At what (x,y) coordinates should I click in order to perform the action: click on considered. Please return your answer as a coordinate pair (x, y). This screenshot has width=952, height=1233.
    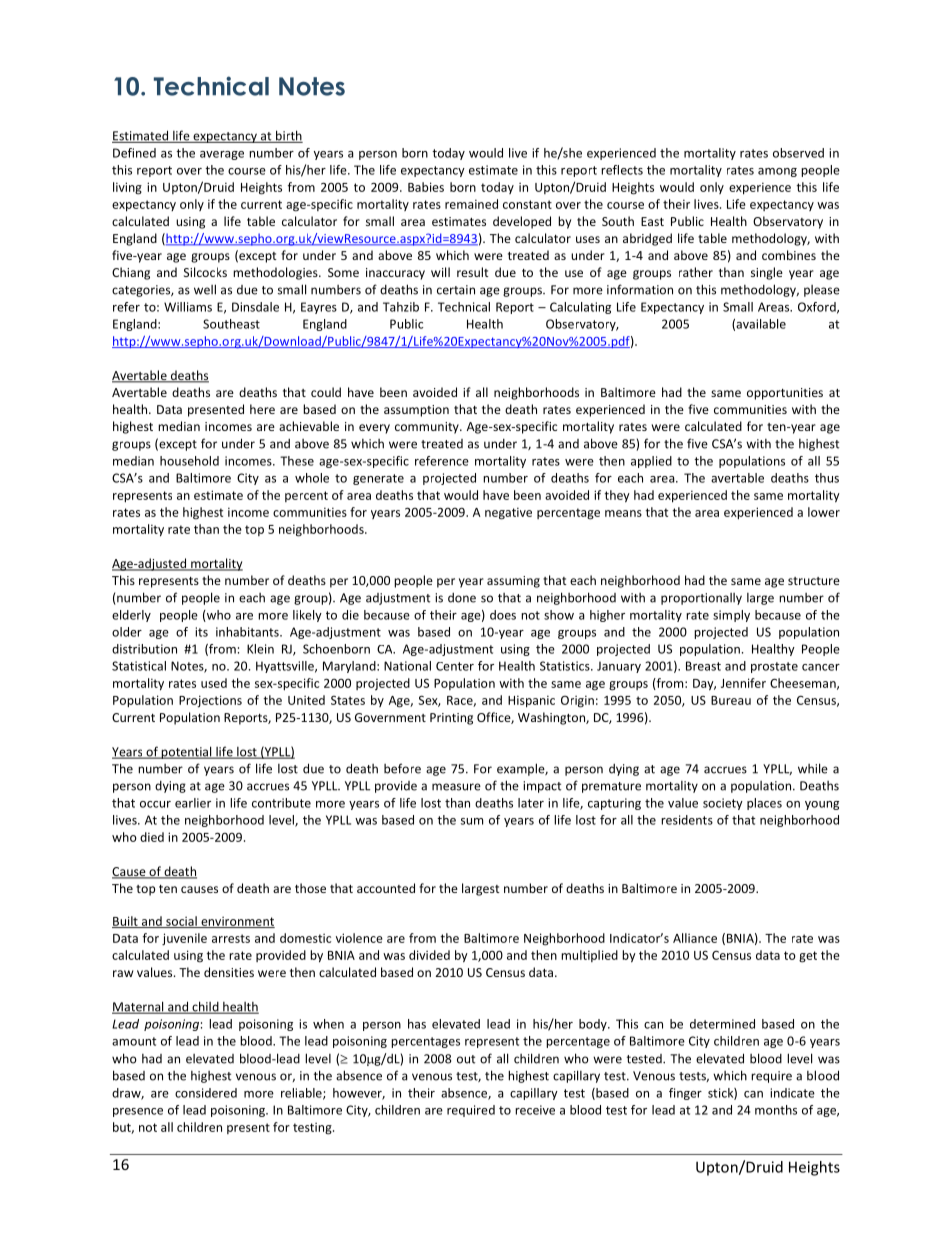
    Looking at the image, I should click on (206, 1093).
